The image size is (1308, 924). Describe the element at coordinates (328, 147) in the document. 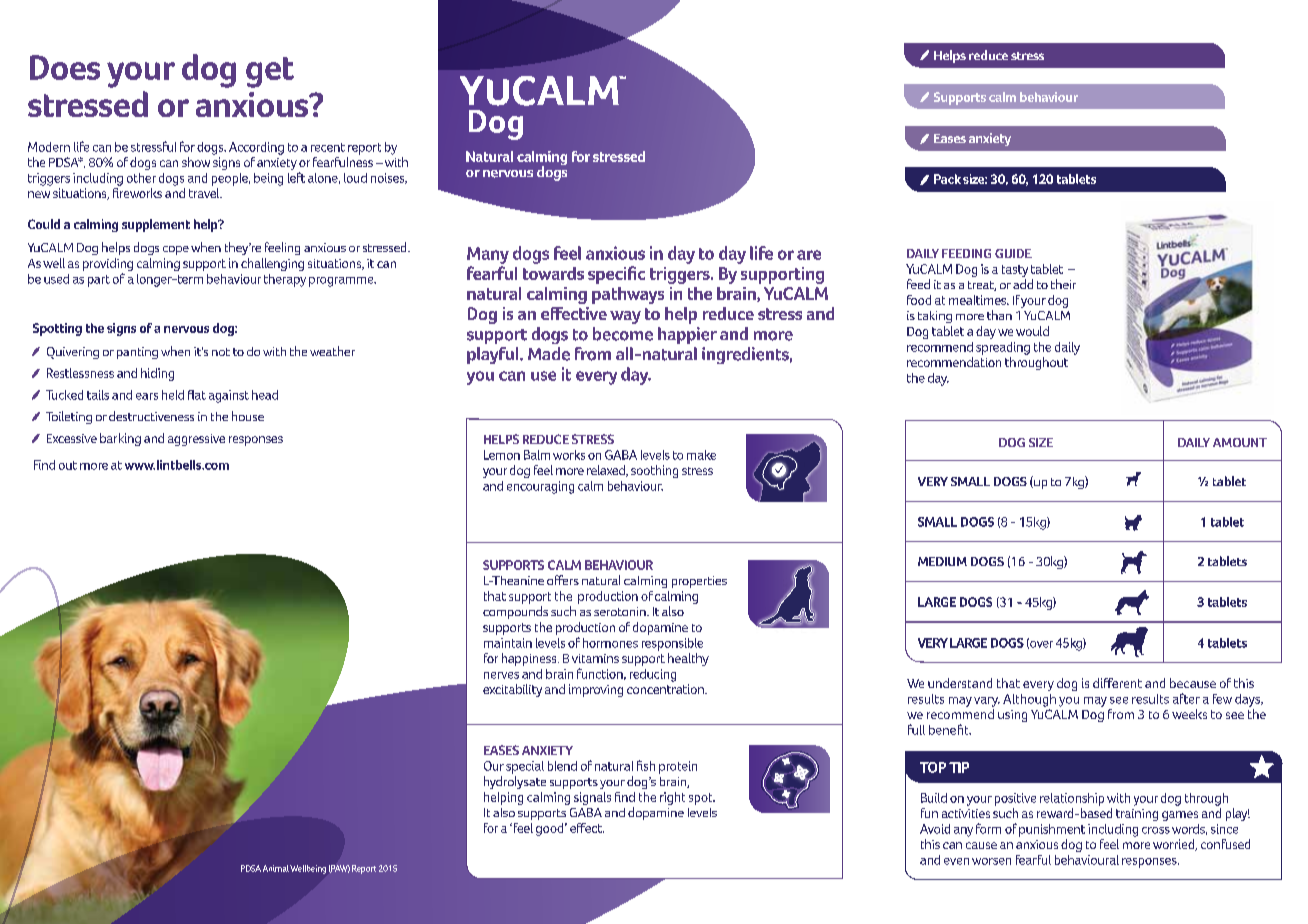

I see `recent` at that location.
